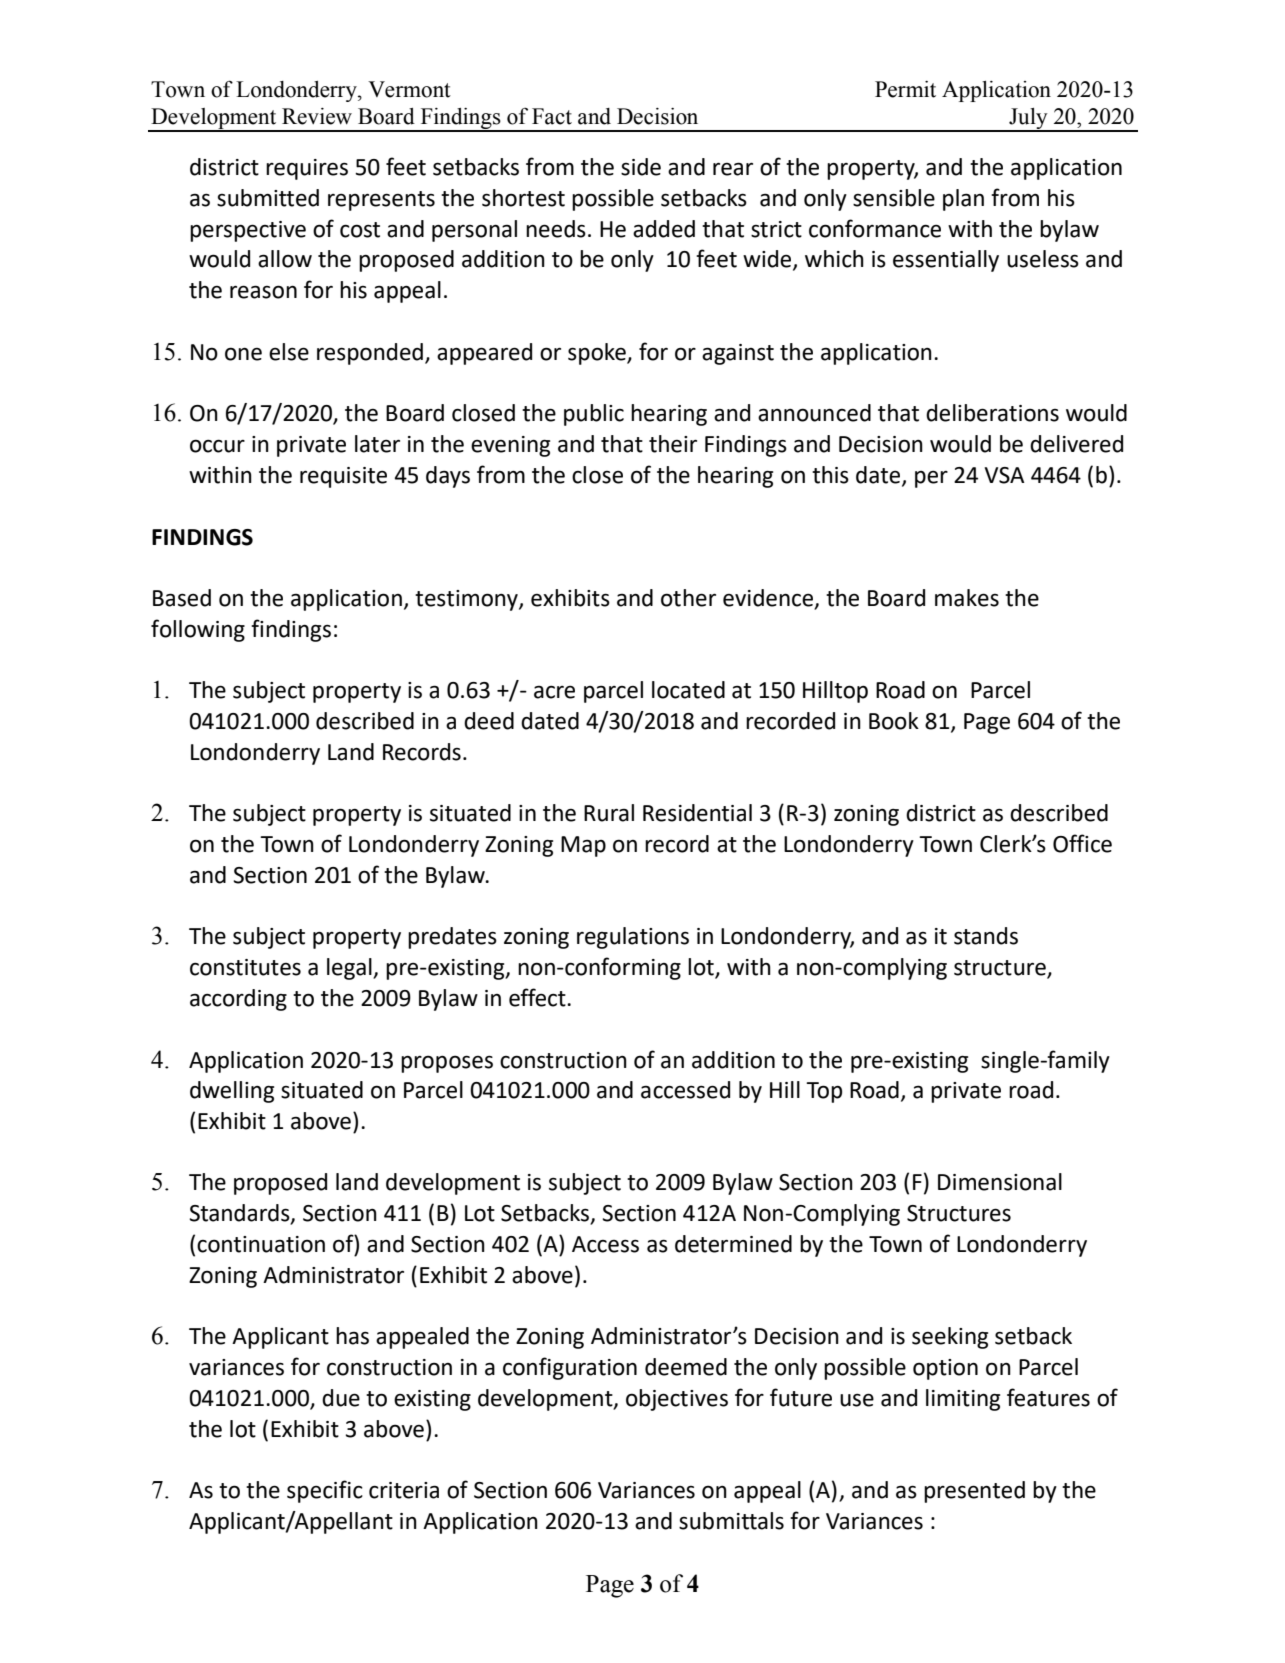  What do you see at coordinates (894, 721) in the screenshot?
I see `Book` at bounding box center [894, 721].
